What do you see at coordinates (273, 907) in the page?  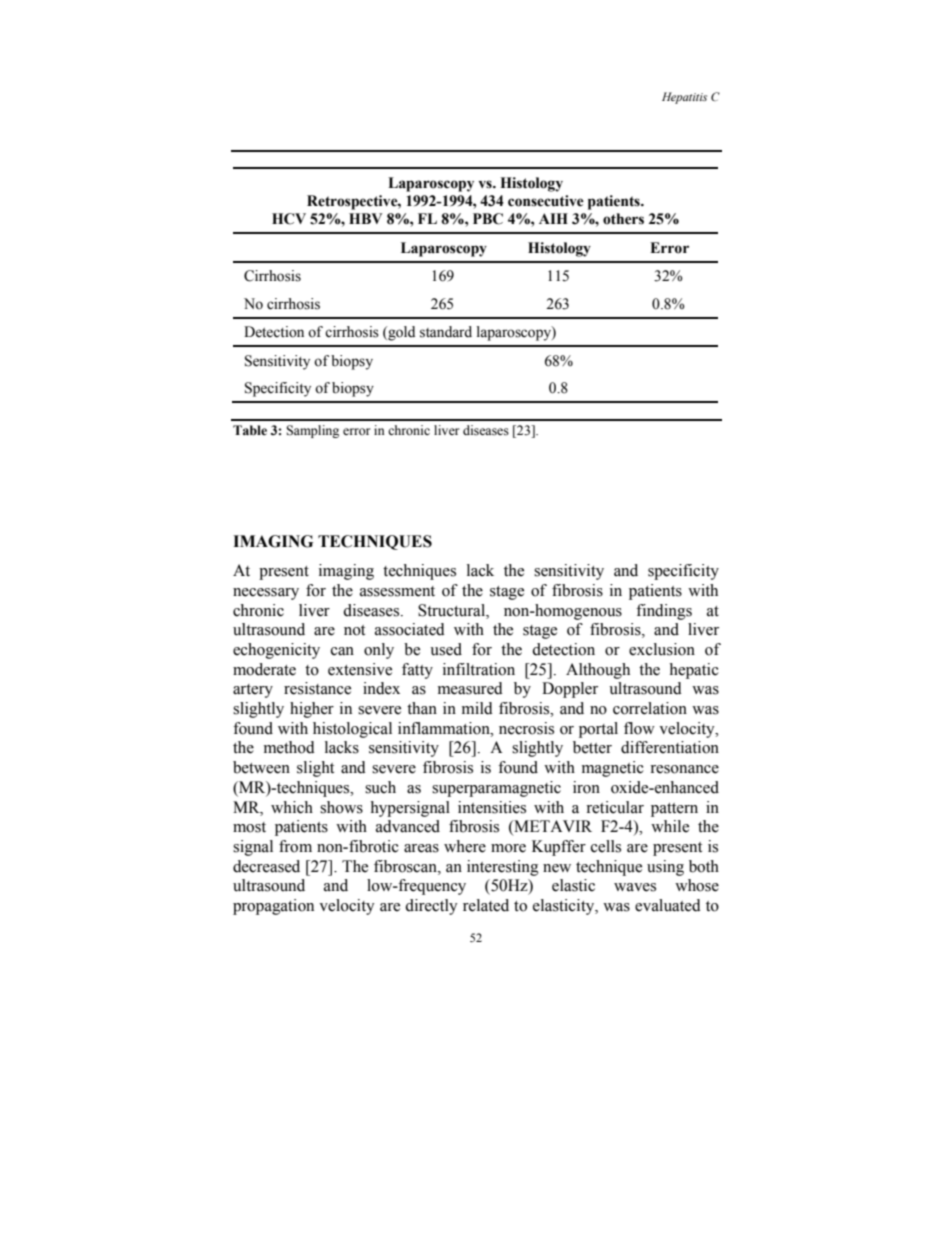 I see `propagation` at bounding box center [273, 907].
